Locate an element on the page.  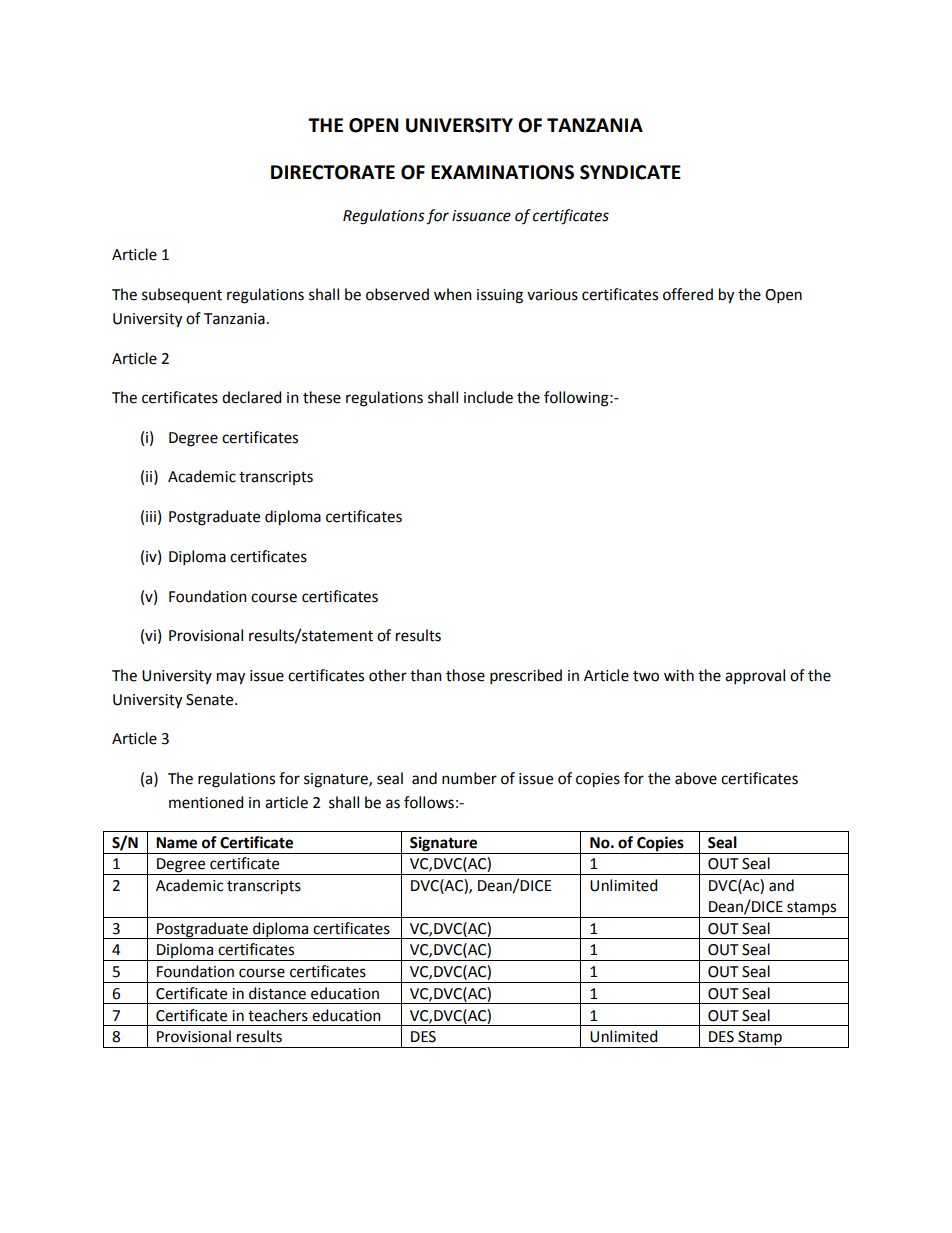
those is located at coordinates (465, 675).
